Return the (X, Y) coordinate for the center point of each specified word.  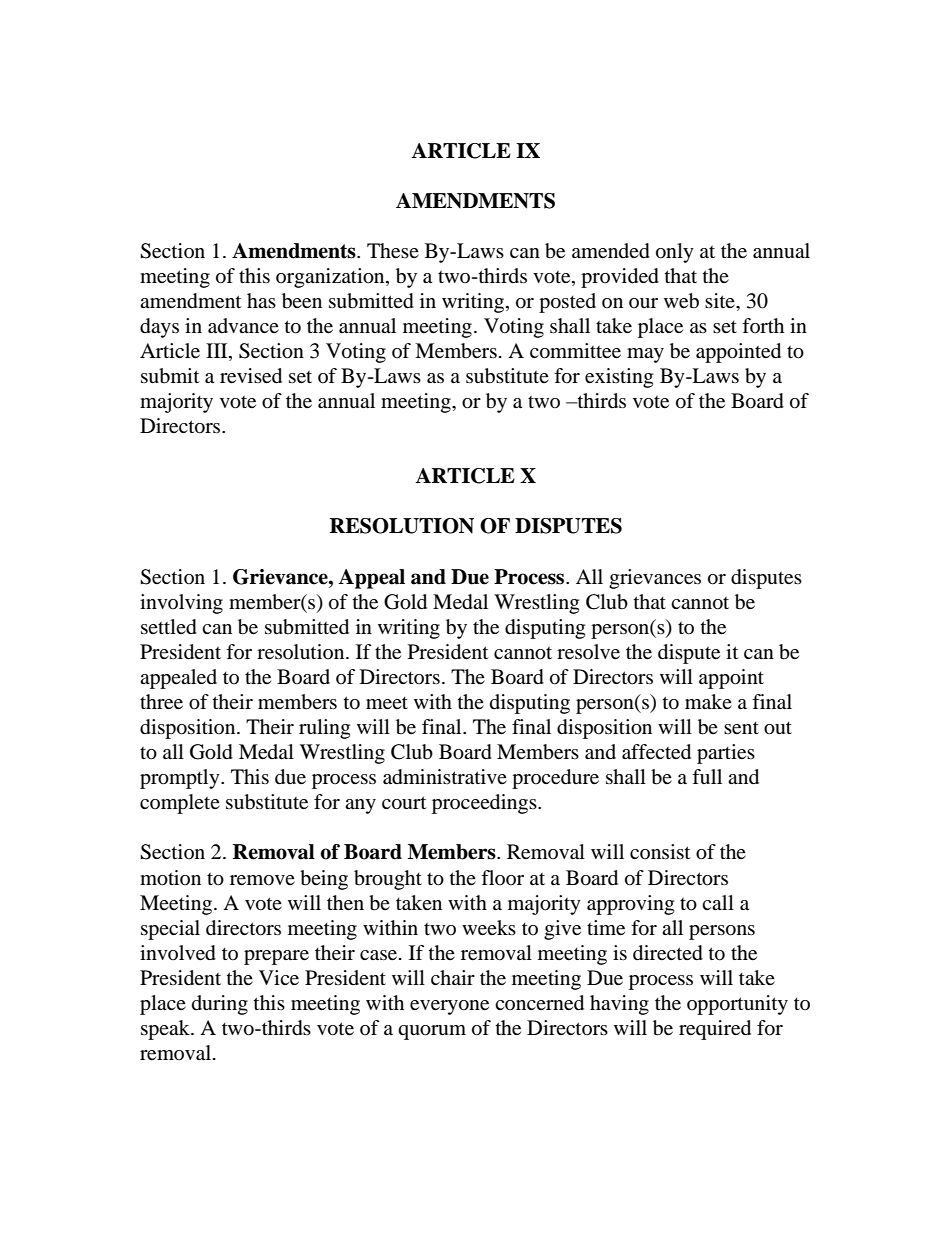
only (675, 253)
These (393, 251)
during (220, 1005)
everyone (449, 1007)
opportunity (737, 1005)
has (261, 300)
